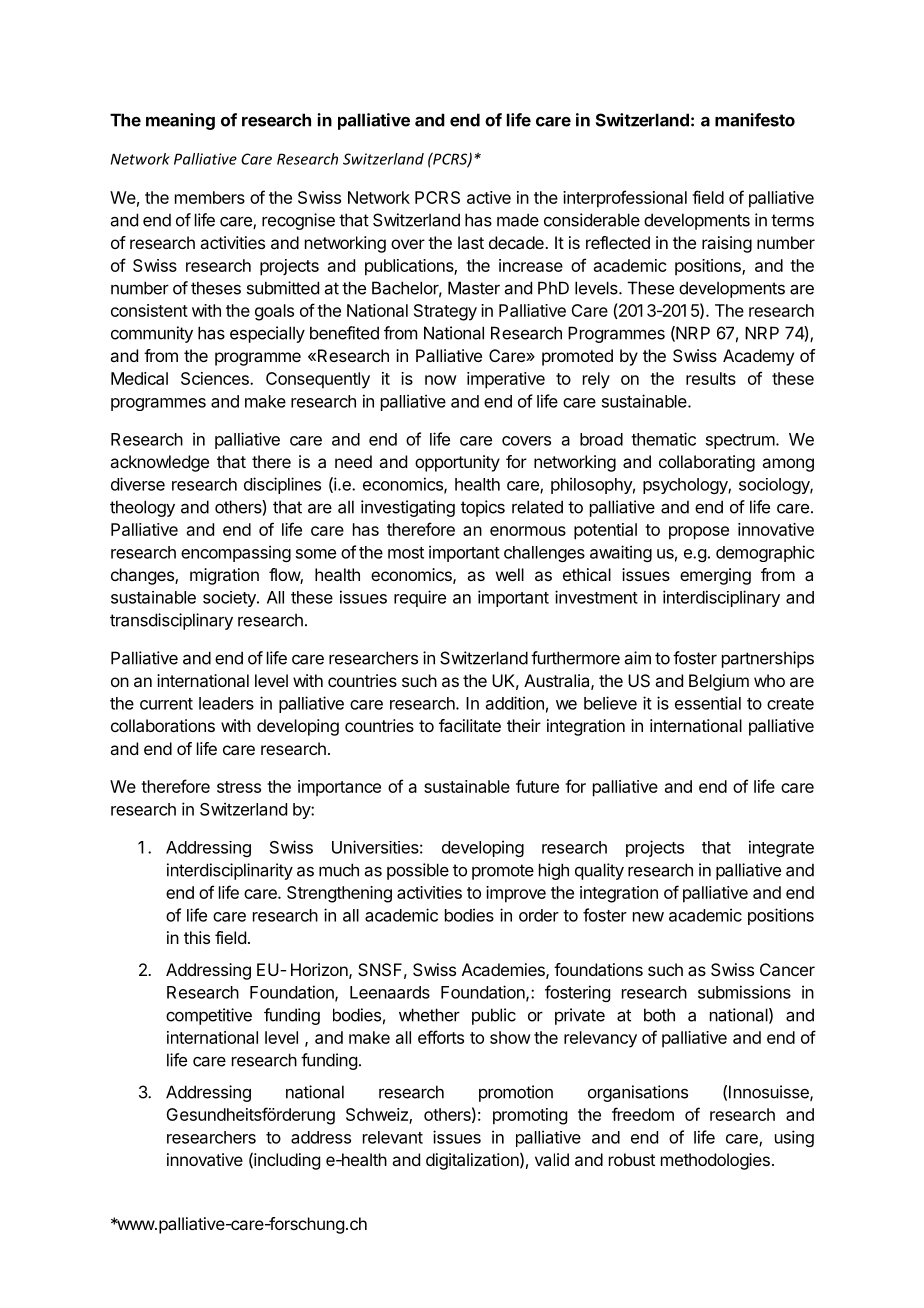 The image size is (924, 1308). Describe the element at coordinates (159, 463) in the screenshot. I see `acknowledge` at that location.
